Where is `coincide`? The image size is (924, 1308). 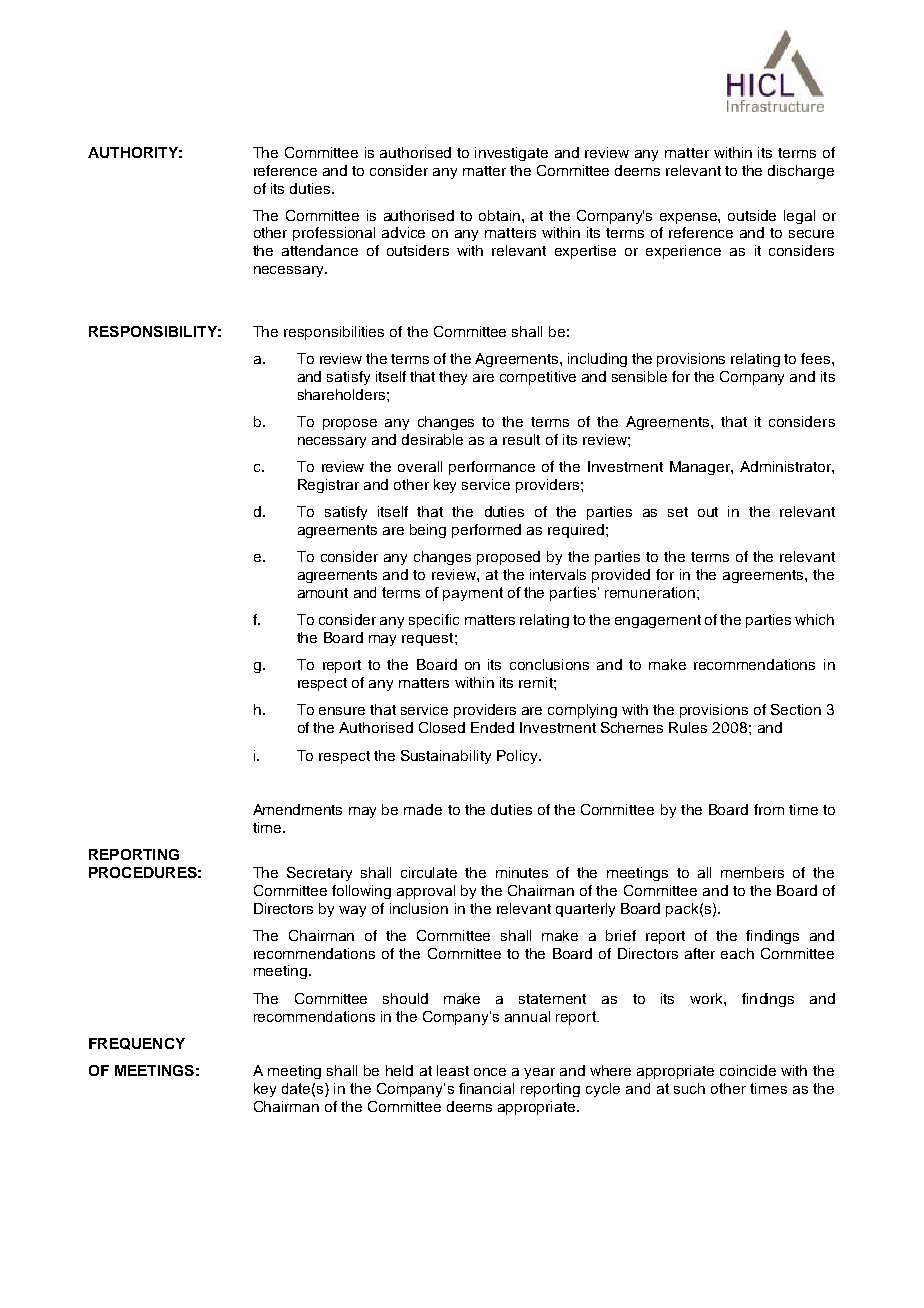 coincide is located at coordinates (748, 1070).
